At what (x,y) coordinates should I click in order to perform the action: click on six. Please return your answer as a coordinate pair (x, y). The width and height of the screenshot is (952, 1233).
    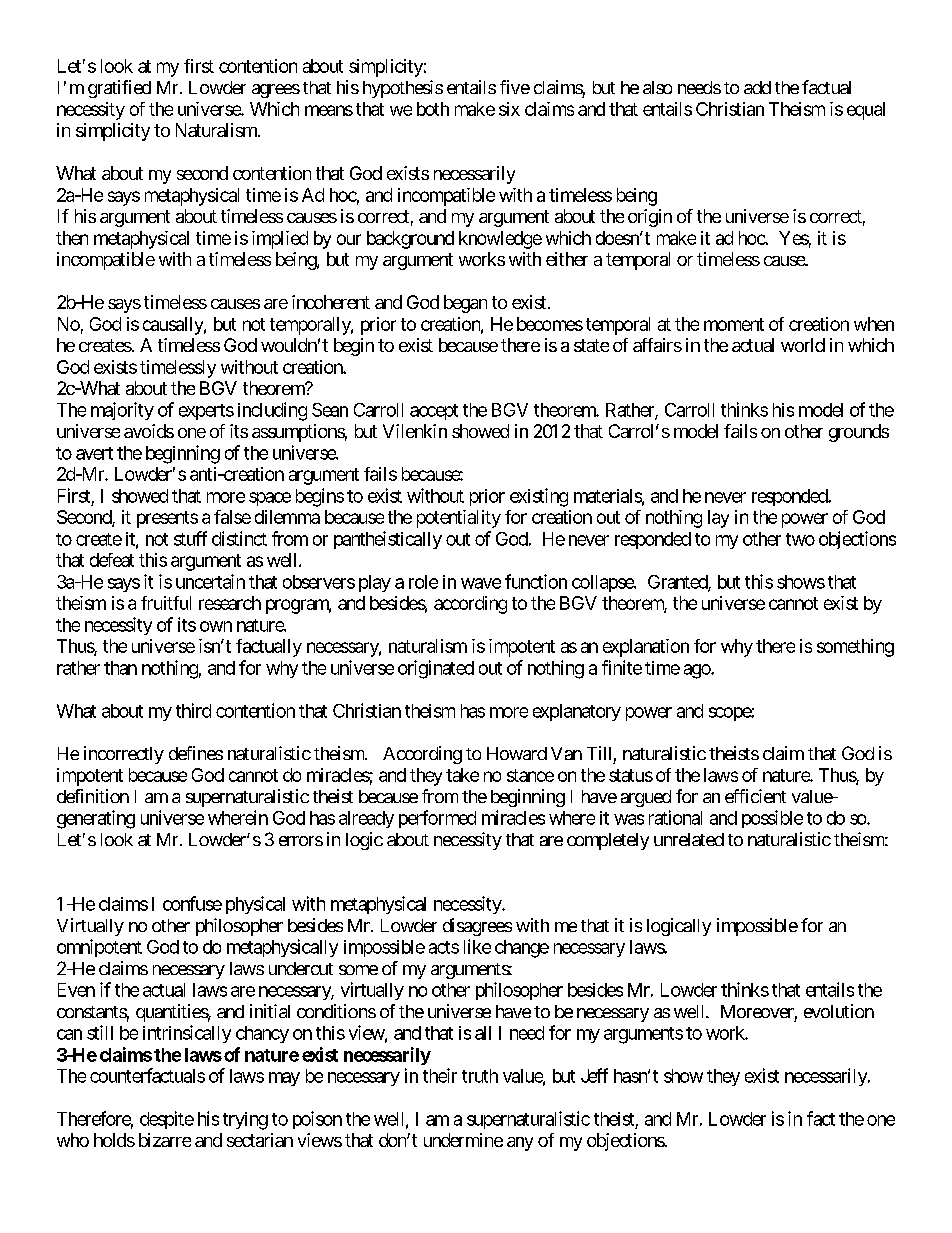
    Looking at the image, I should click on (509, 109).
